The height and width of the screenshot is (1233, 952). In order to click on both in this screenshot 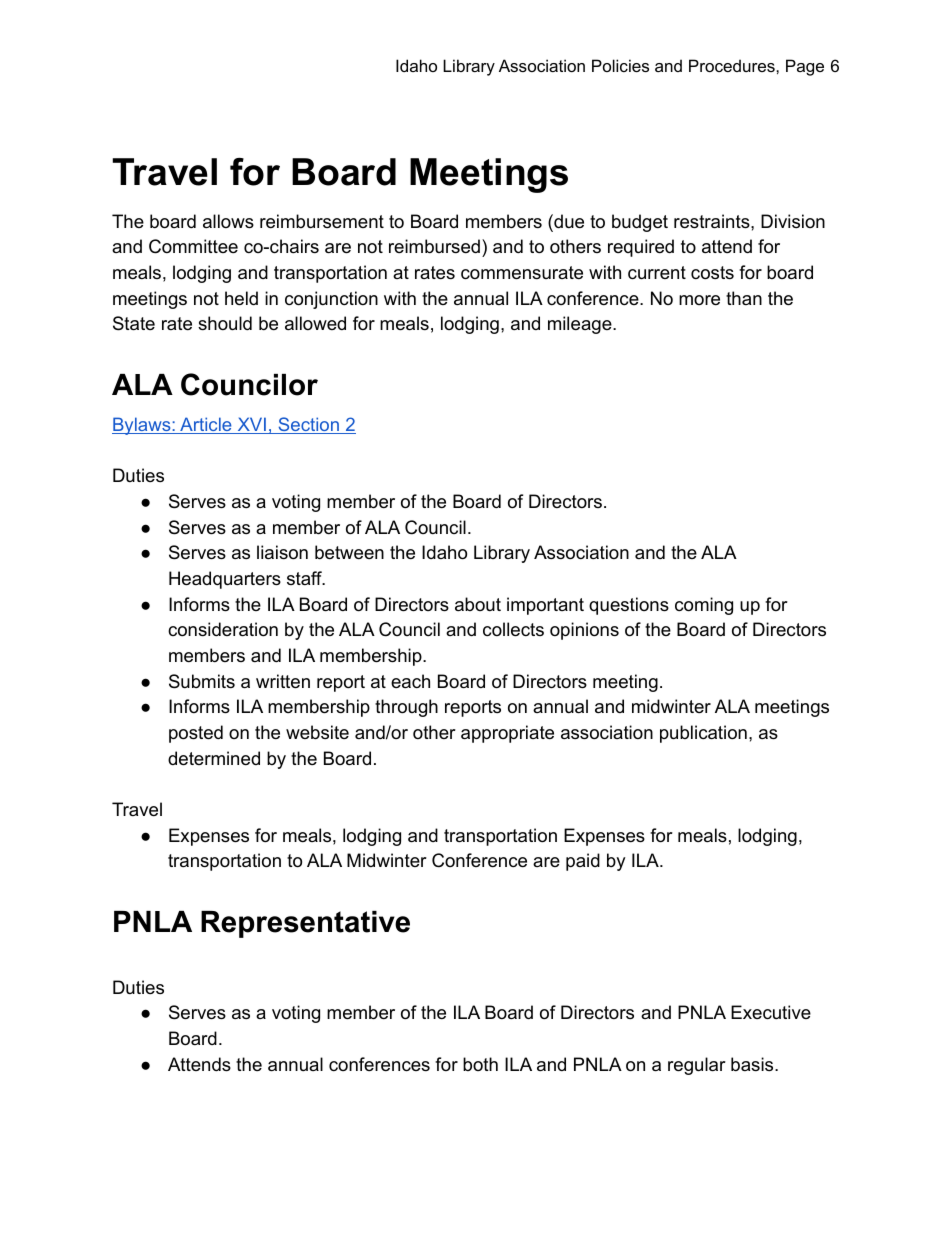, I will do `click(480, 1064)`.
